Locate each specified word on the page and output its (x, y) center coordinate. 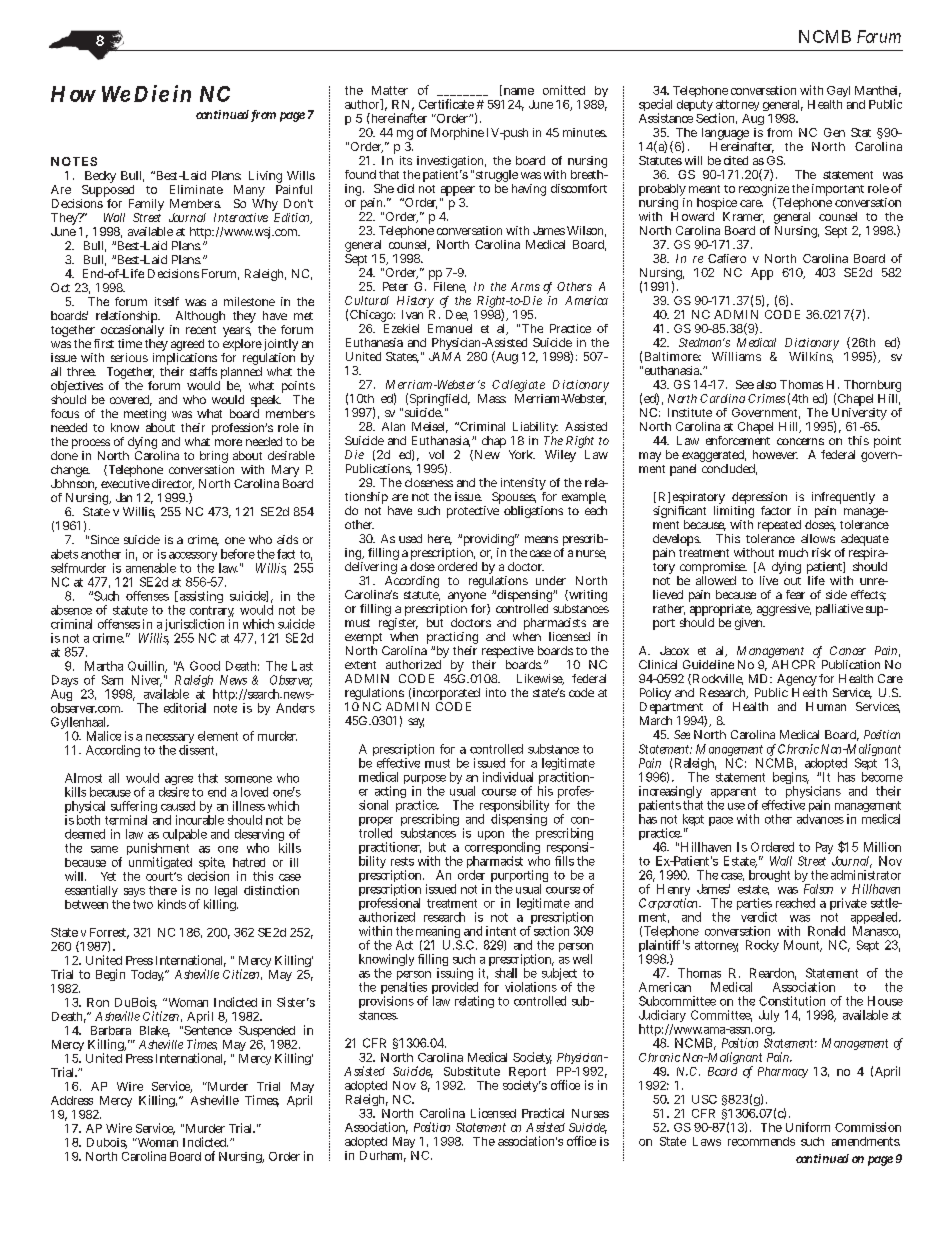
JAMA (445, 356)
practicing (452, 639)
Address (72, 1100)
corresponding (502, 849)
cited (736, 160)
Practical (543, 1113)
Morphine (457, 134)
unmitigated (160, 863)
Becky (99, 178)
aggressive (784, 610)
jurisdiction (194, 626)
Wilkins (811, 356)
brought (769, 876)
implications (185, 360)
